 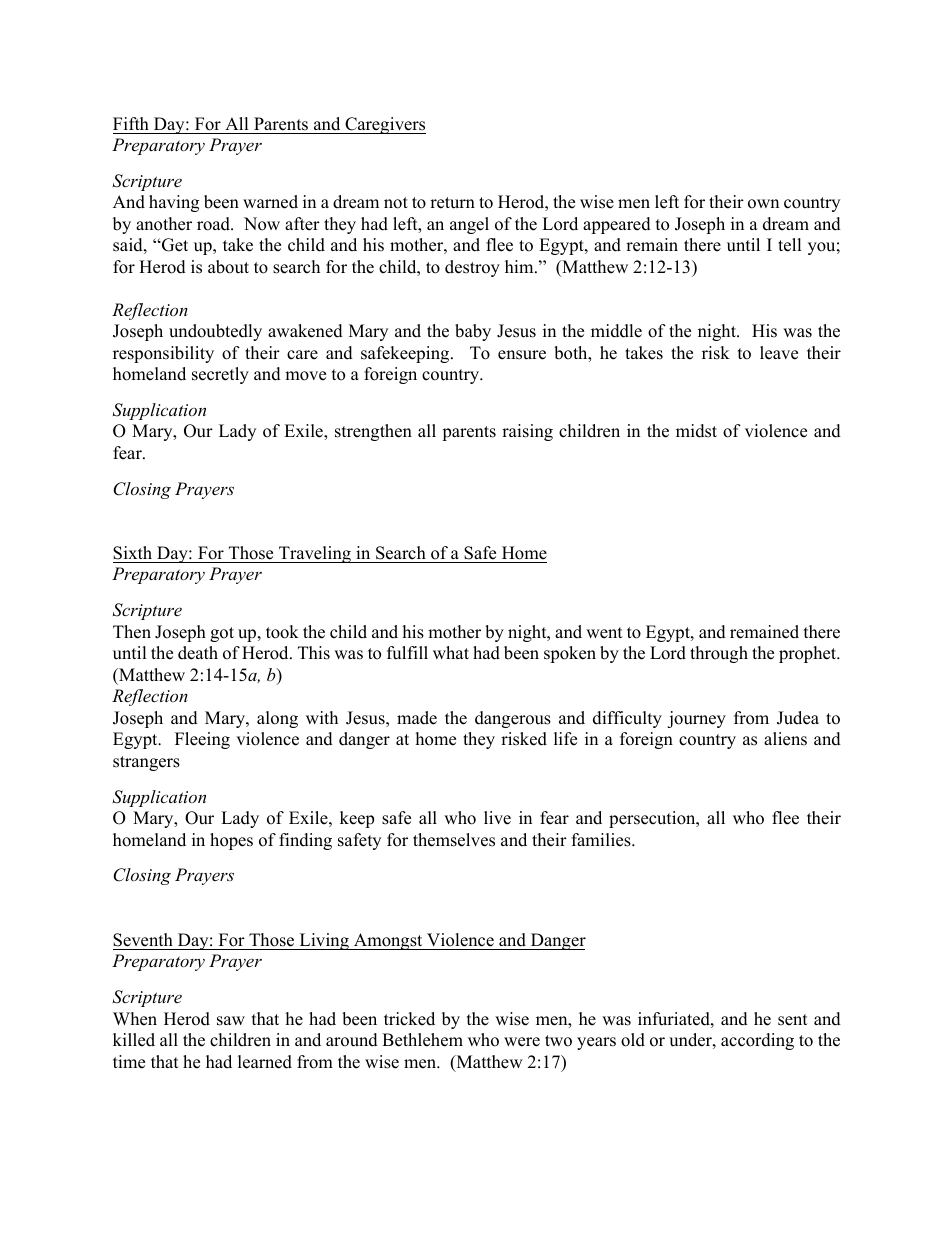 What do you see at coordinates (527, 432) in the page?
I see `raising` at bounding box center [527, 432].
